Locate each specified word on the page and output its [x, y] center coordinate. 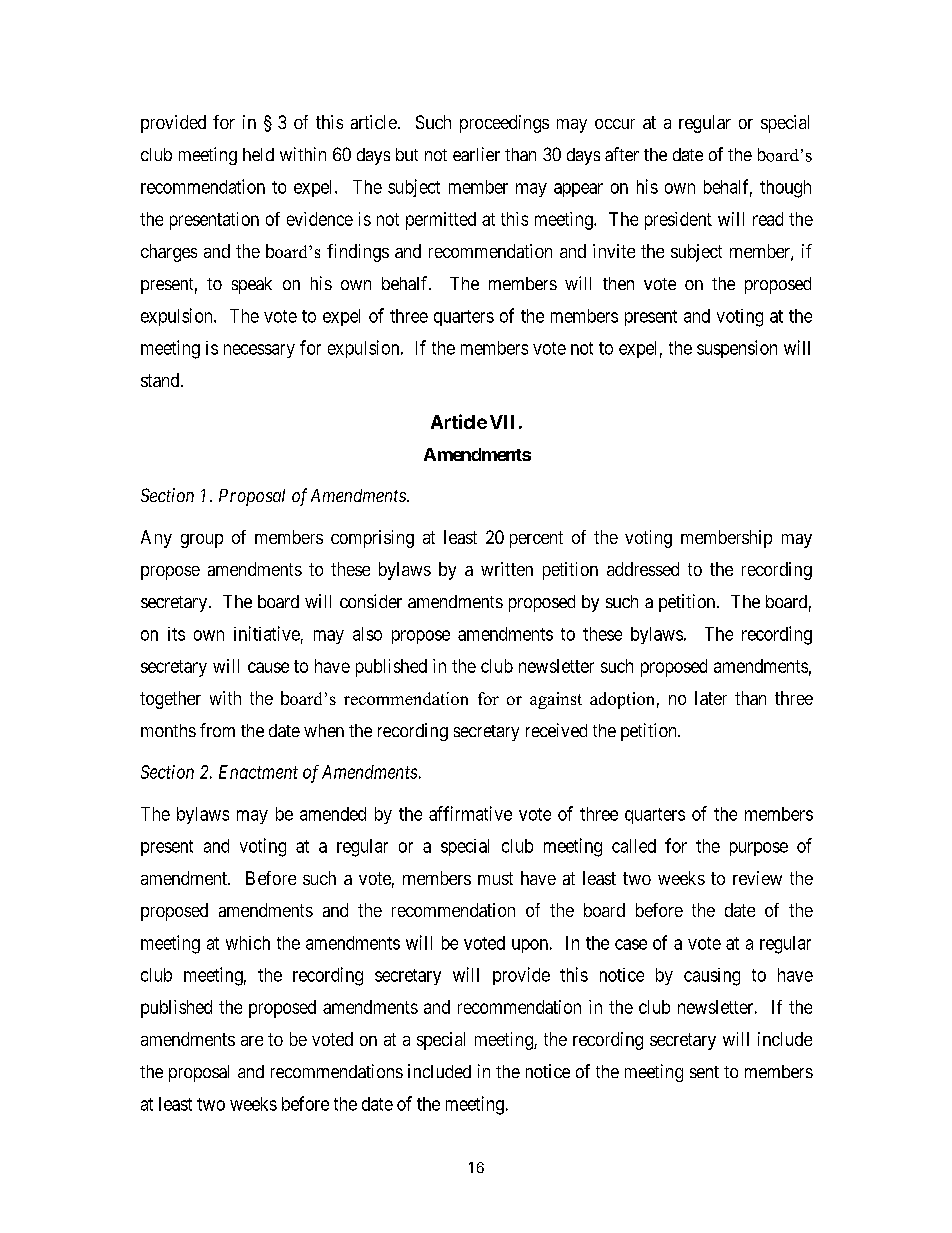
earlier [476, 154]
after [622, 154]
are [252, 1041]
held [258, 154]
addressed [643, 569]
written [507, 569]
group [202, 541]
